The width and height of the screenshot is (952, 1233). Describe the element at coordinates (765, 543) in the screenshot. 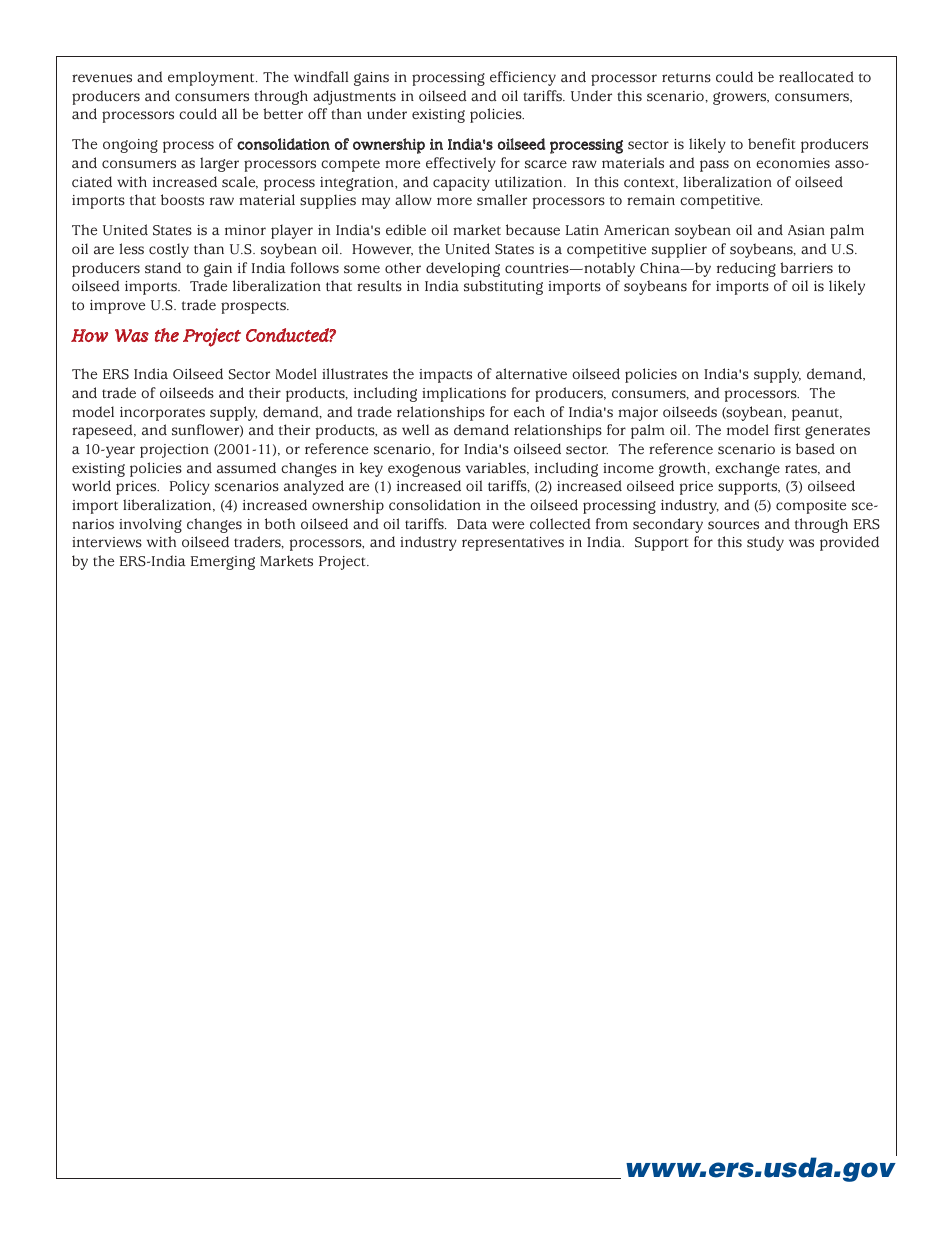

I see `study` at that location.
